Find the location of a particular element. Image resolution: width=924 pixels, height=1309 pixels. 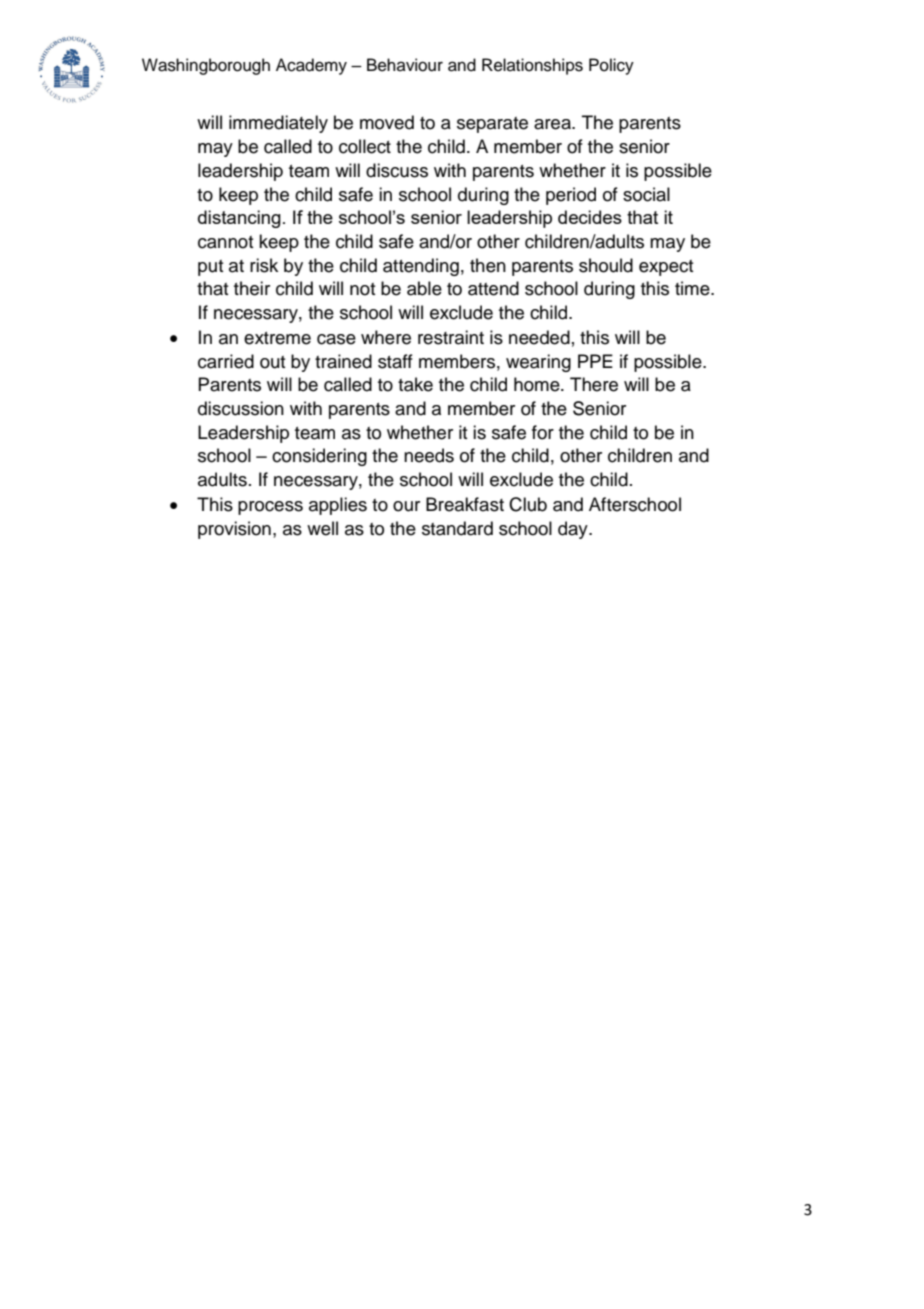

distancing is located at coordinates (239, 219).
